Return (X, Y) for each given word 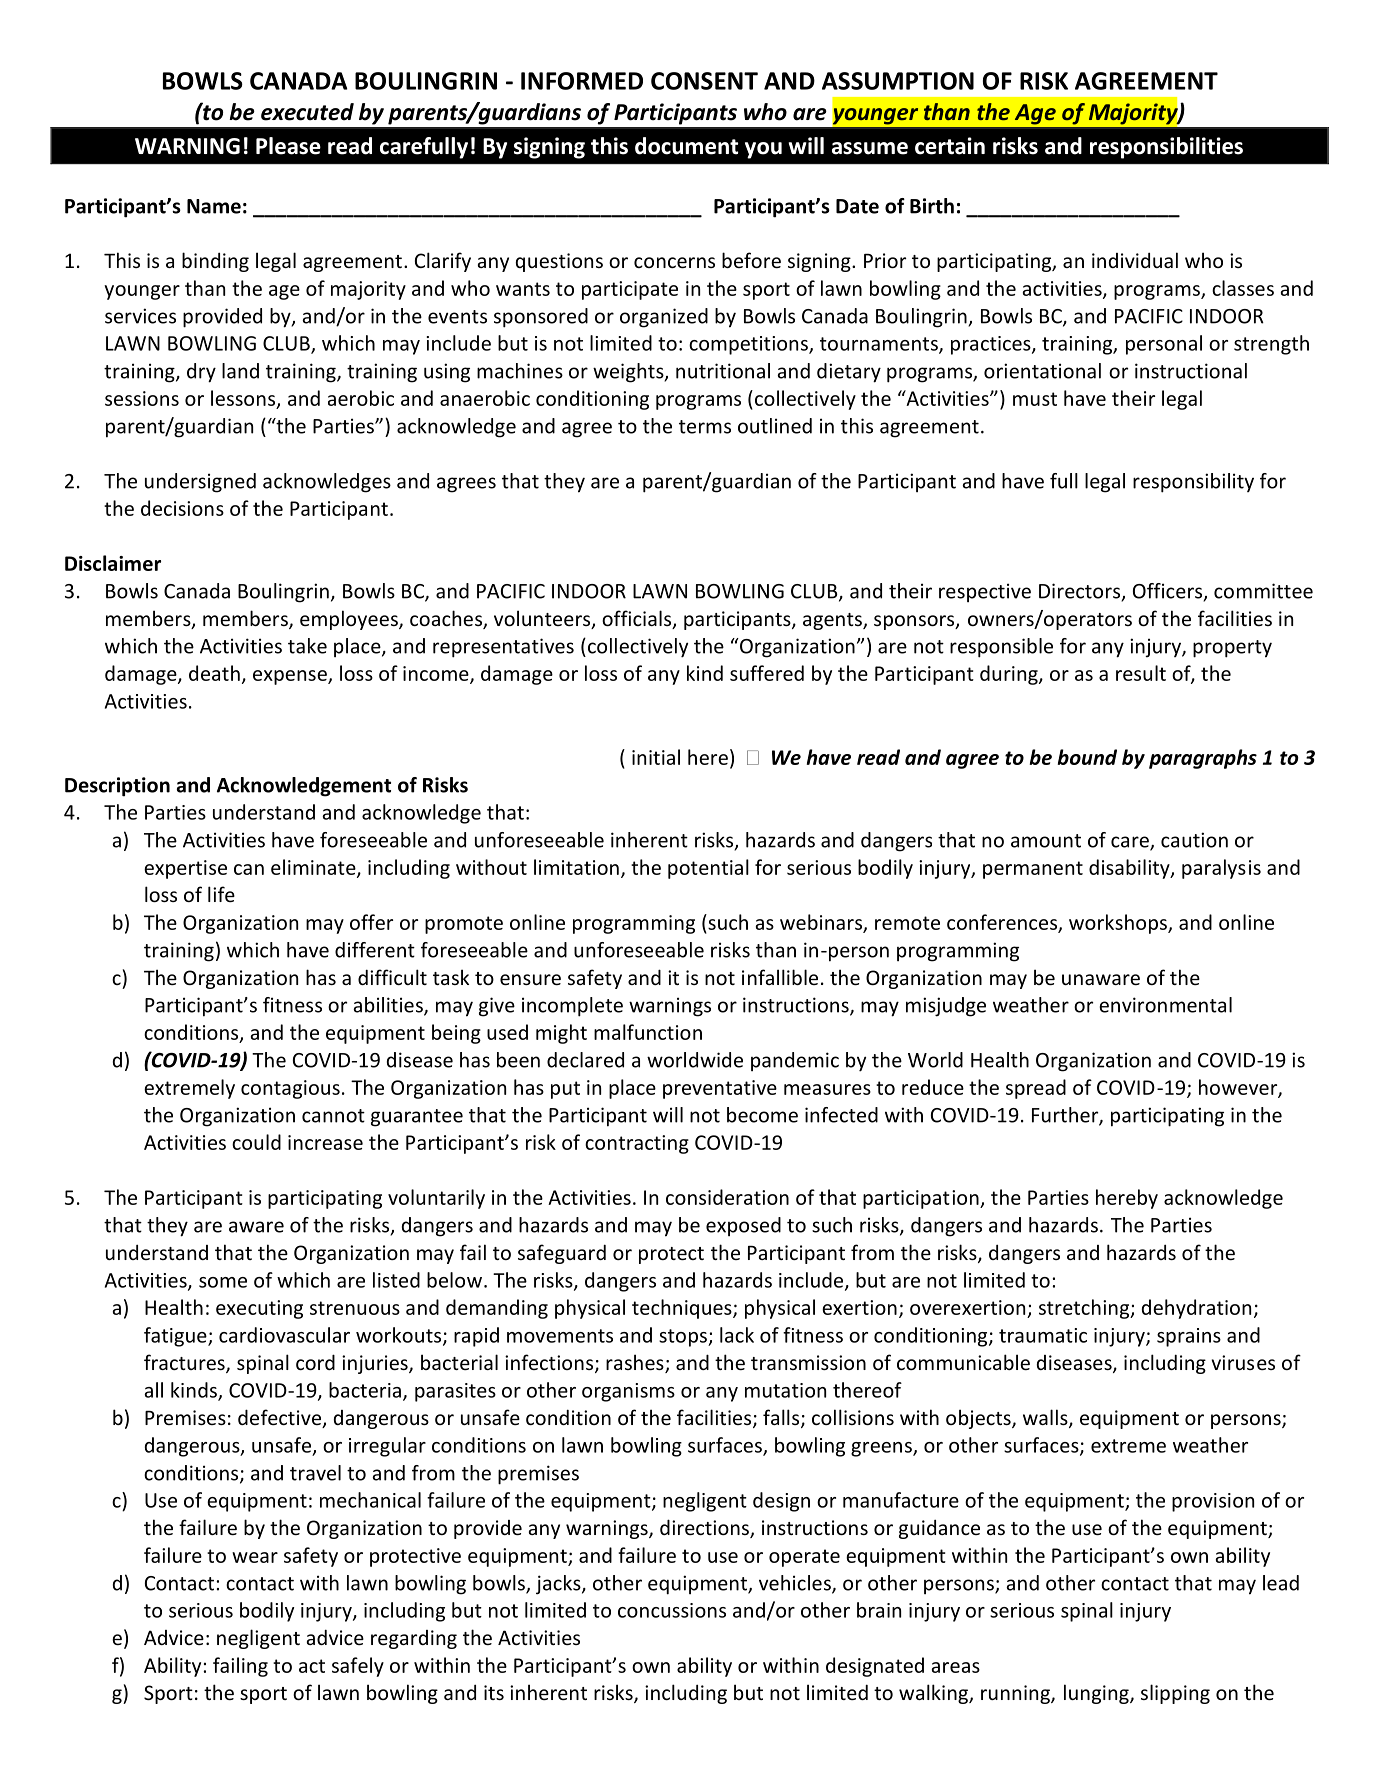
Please (288, 146)
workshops (1119, 924)
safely (358, 1667)
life (221, 894)
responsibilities (1166, 148)
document (686, 146)
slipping (1175, 1694)
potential (708, 869)
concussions (672, 1610)
